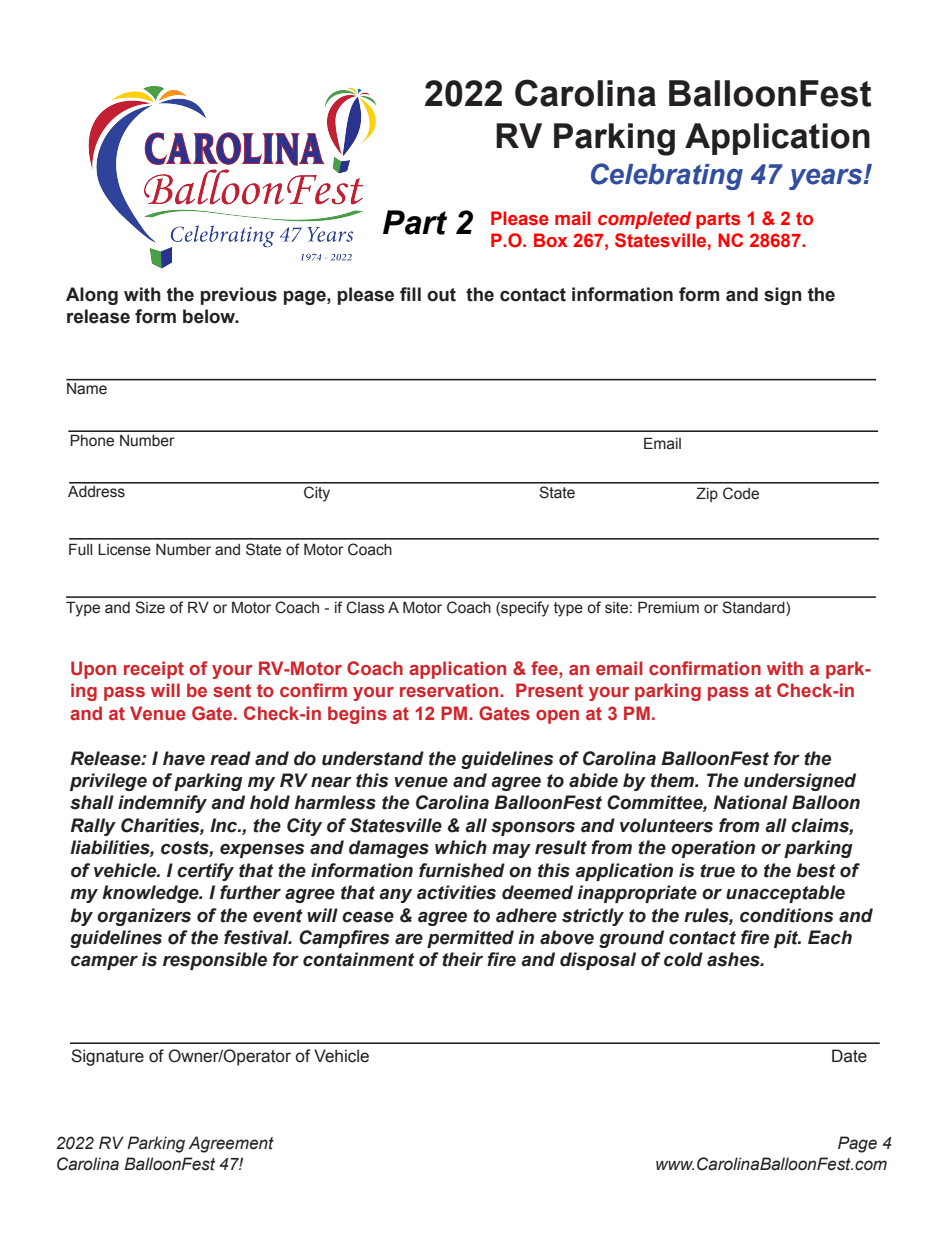 This document has width=952, height=1233. What do you see at coordinates (239, 296) in the document?
I see `previous` at bounding box center [239, 296].
